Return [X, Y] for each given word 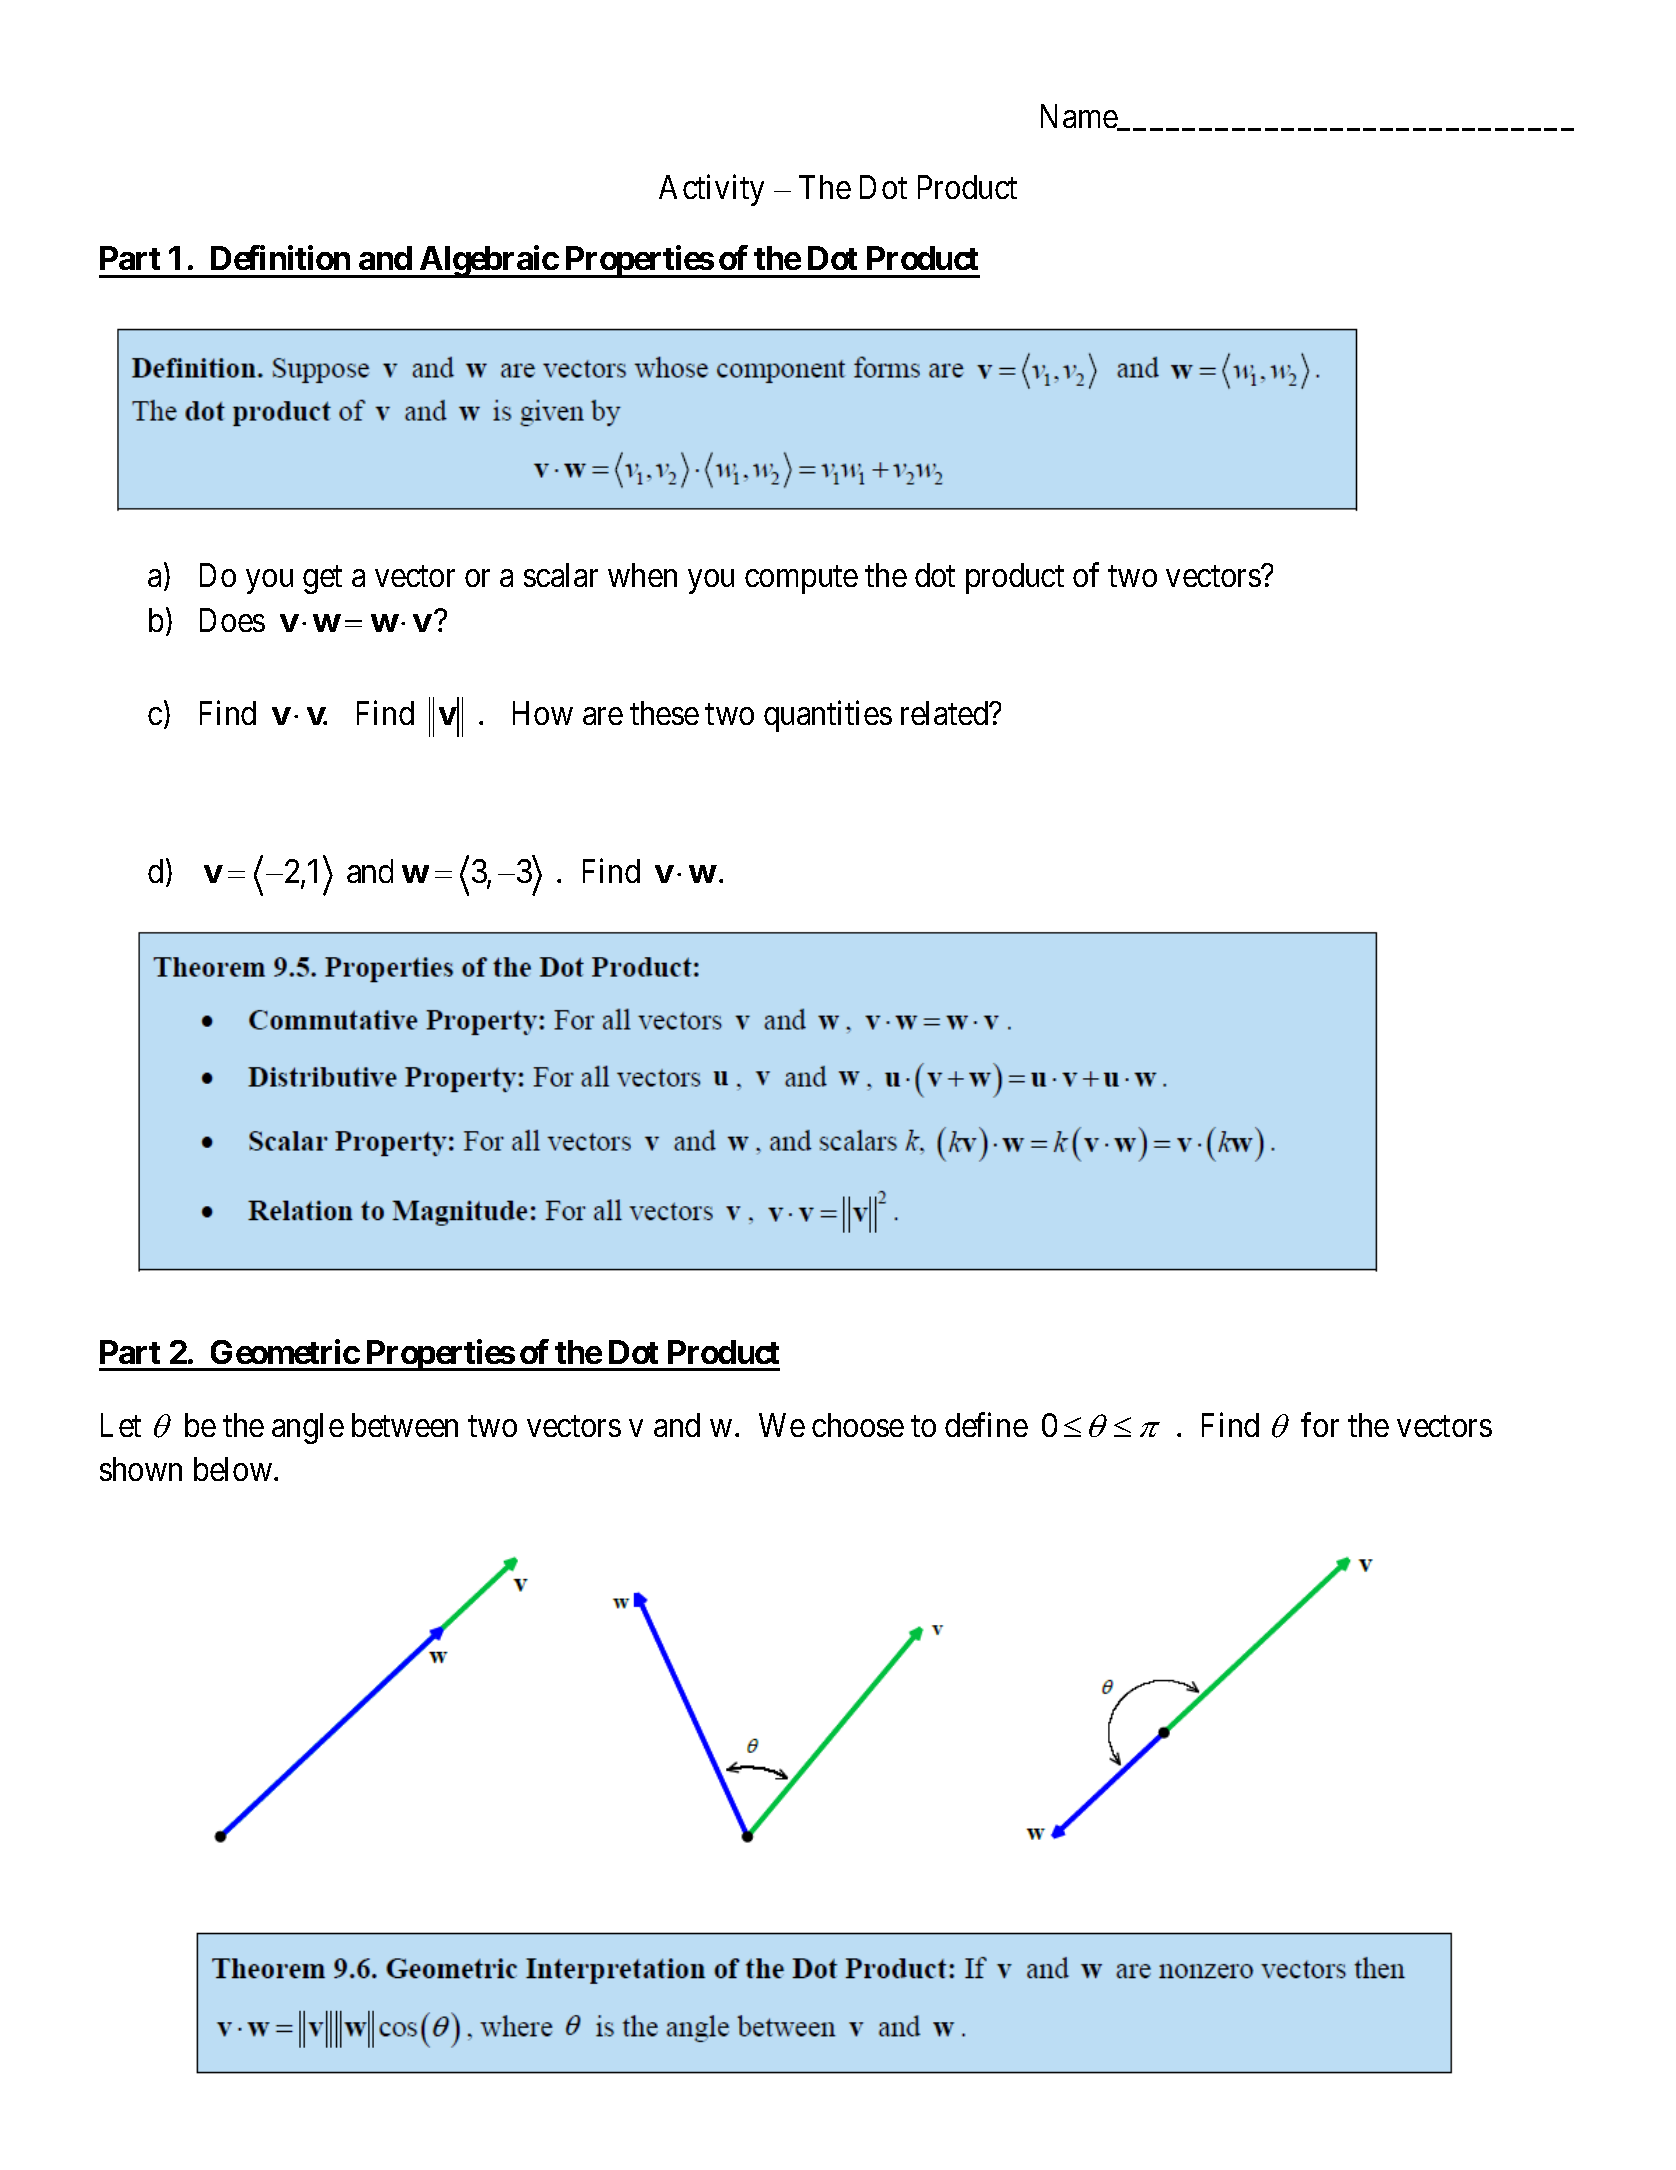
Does [232, 620]
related [946, 713]
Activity [711, 190]
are [603, 716]
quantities [828, 716]
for [1320, 1424]
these [664, 713]
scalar [561, 575]
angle [308, 1428]
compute [801, 580]
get [322, 580]
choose [858, 1425]
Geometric [285, 1351]
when [642, 575]
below [233, 1469]
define [986, 1424]
